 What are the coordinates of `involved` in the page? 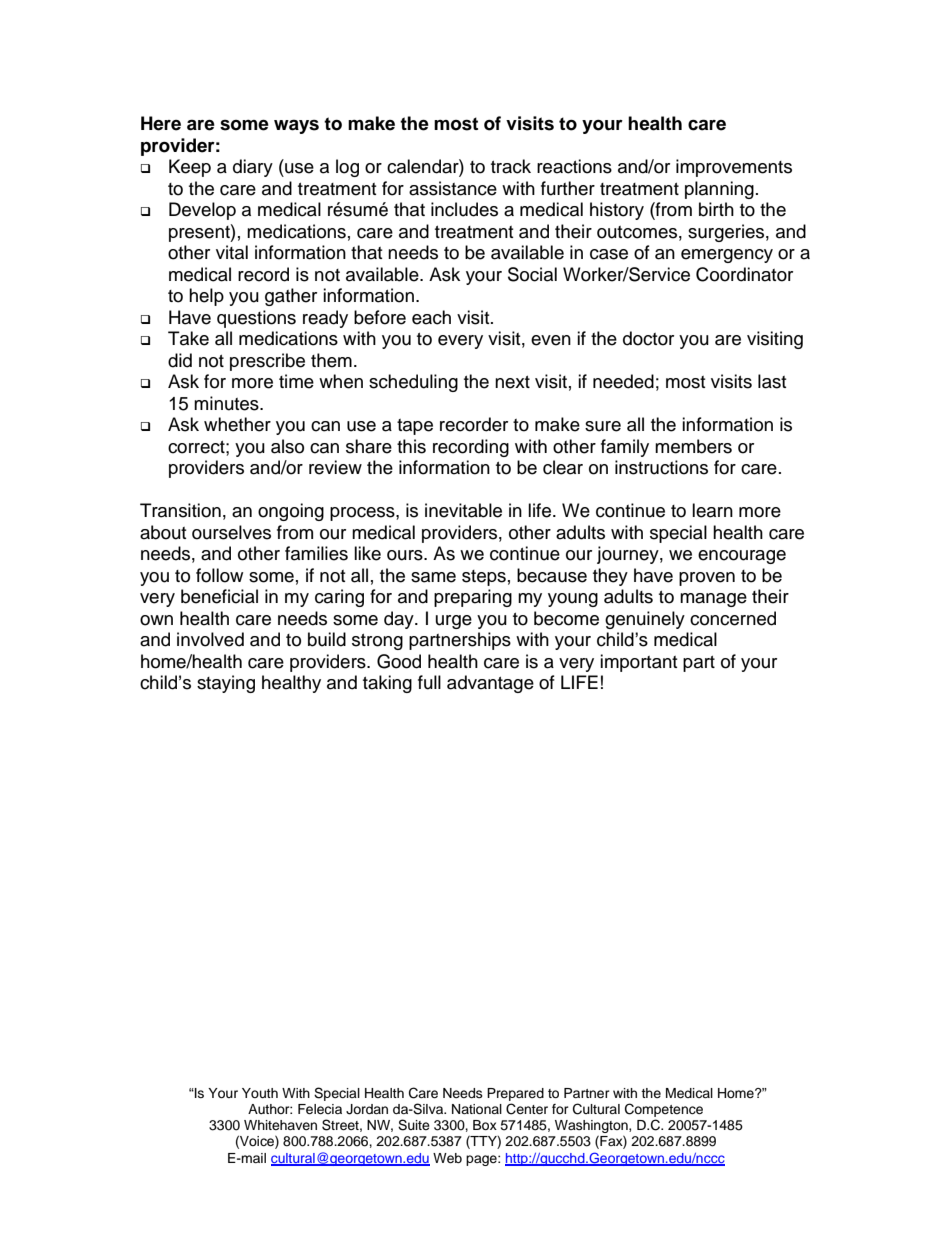 It's located at (210, 639).
